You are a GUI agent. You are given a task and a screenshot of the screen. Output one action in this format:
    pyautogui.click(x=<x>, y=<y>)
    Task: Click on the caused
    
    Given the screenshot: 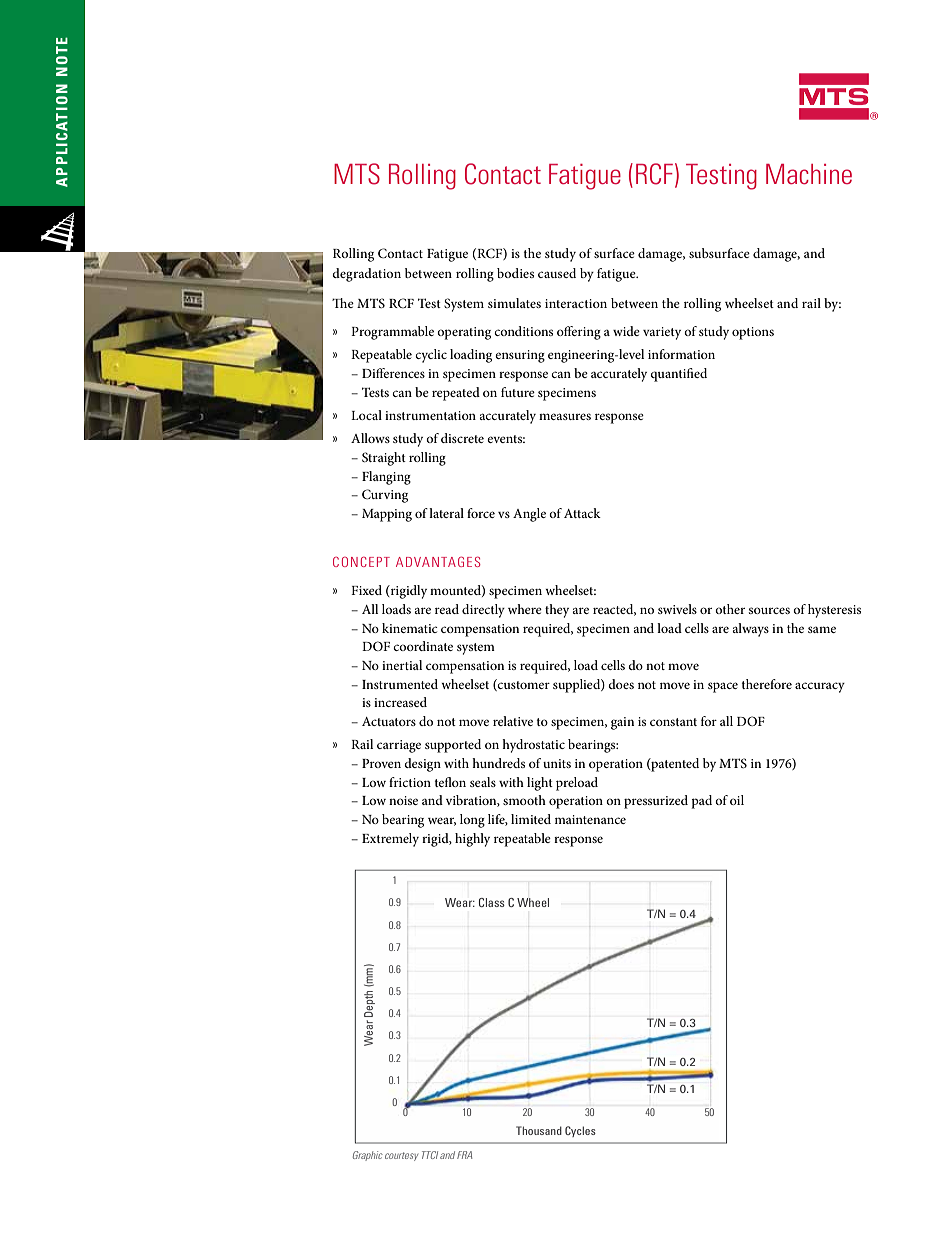 What is the action you would take?
    pyautogui.click(x=557, y=273)
